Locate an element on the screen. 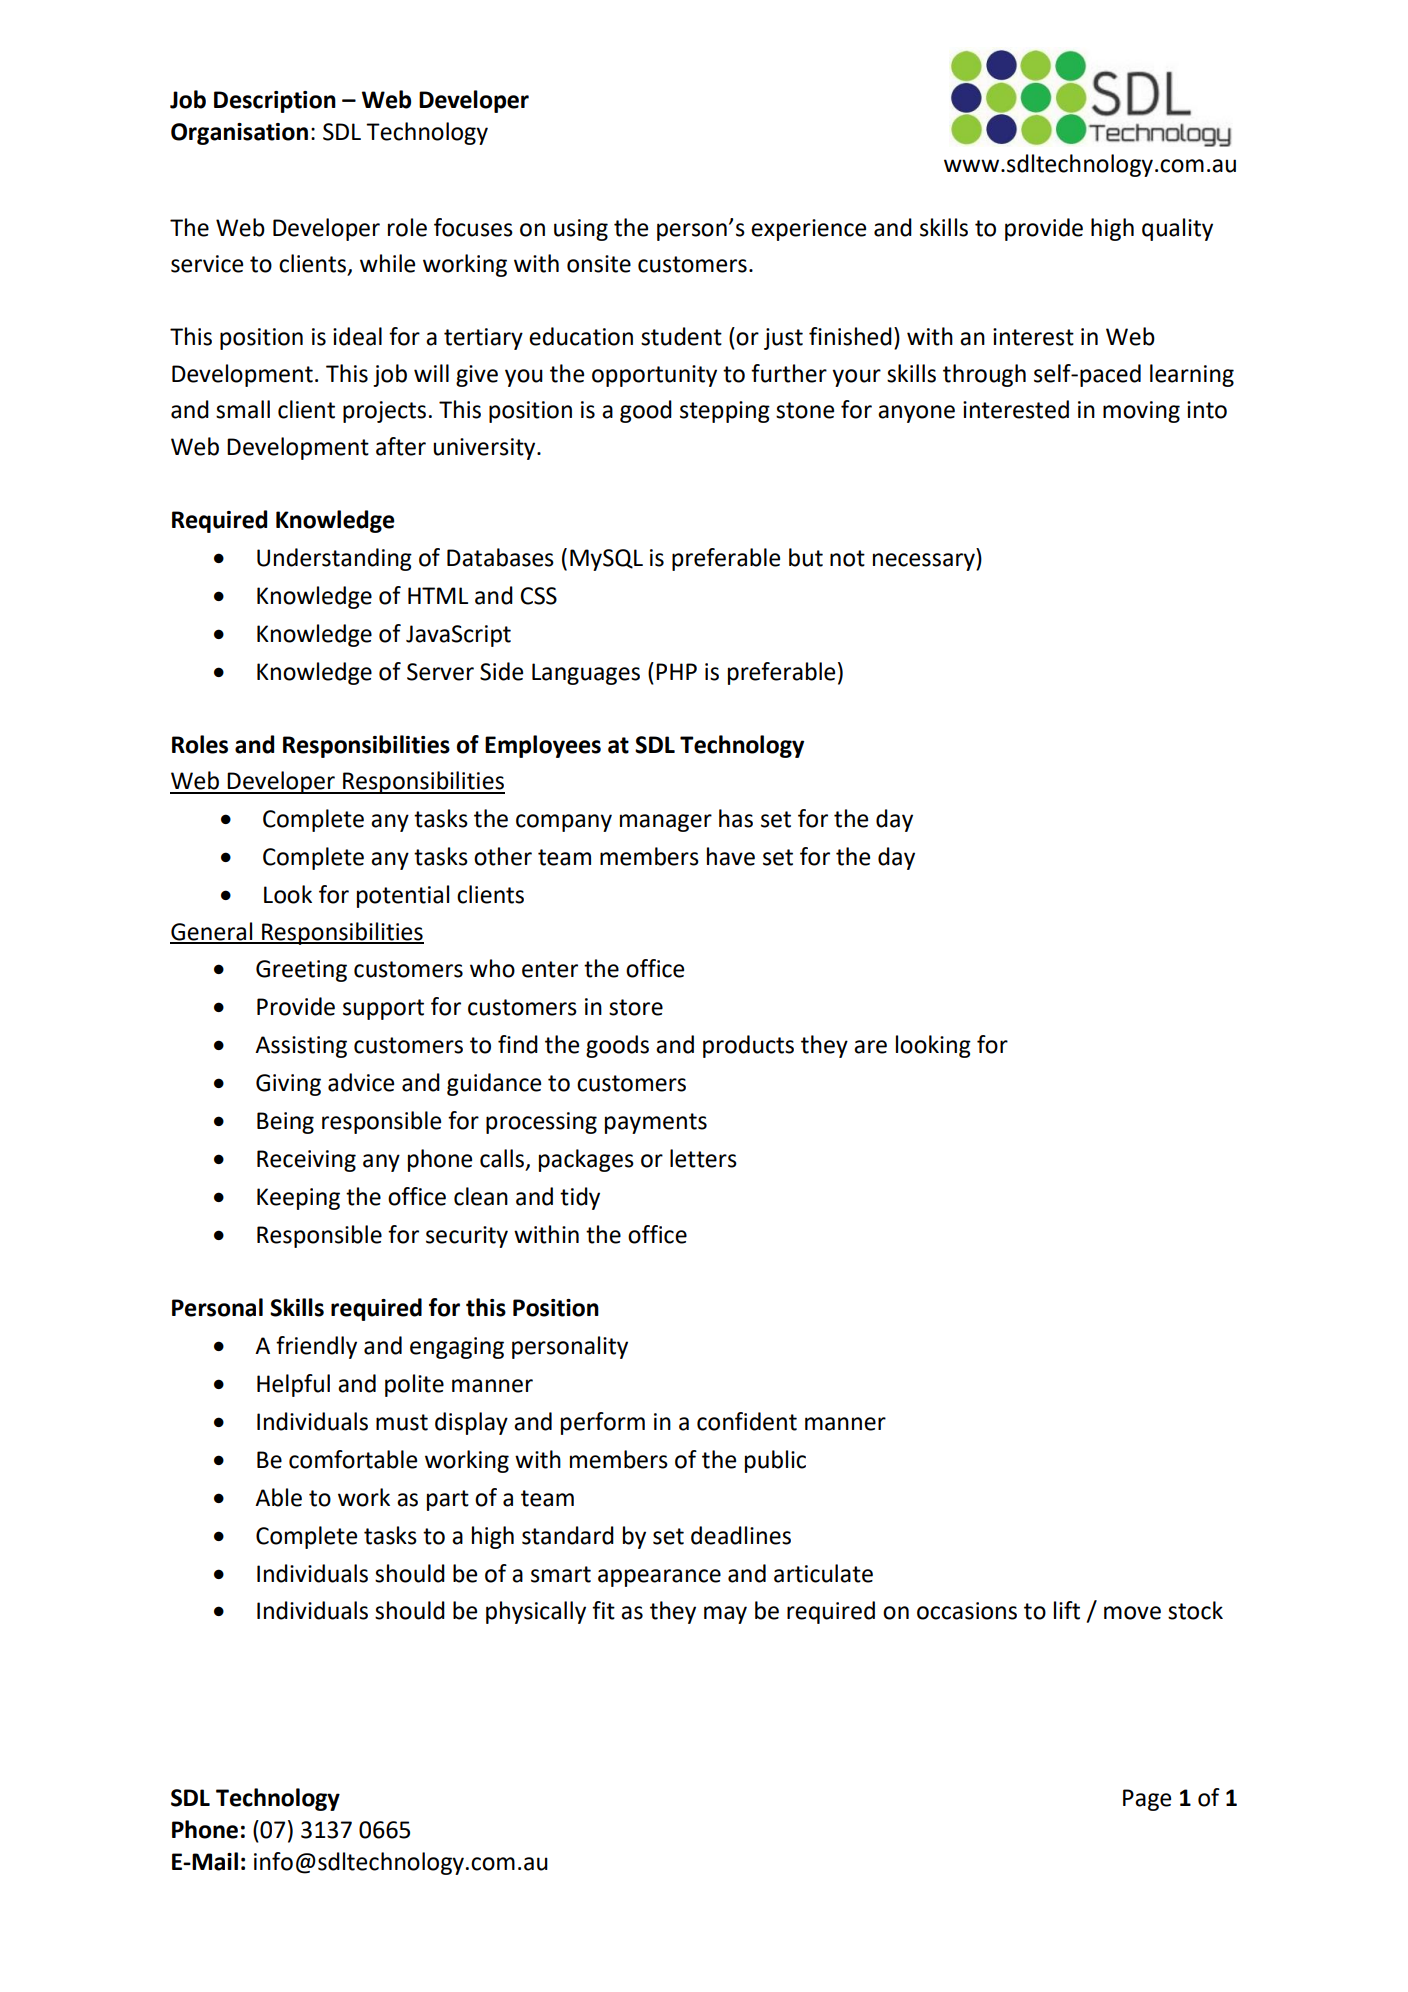  store is located at coordinates (636, 1007).
